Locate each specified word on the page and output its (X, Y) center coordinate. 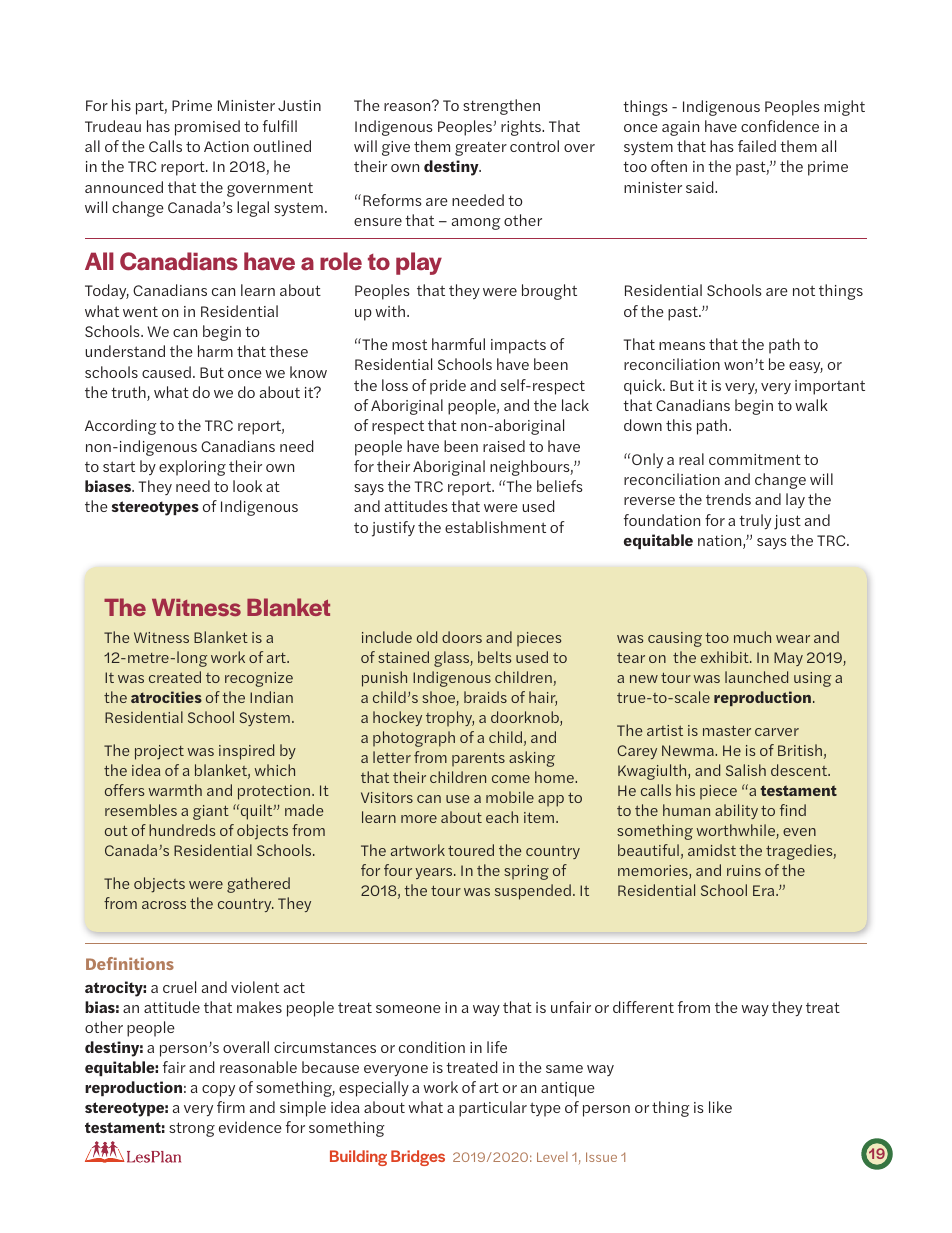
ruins (744, 870)
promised (207, 128)
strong (192, 1129)
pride (448, 387)
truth (129, 393)
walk (811, 405)
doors (462, 637)
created (175, 677)
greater (481, 149)
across (164, 905)
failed (757, 146)
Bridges (418, 1158)
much (752, 637)
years (435, 873)
